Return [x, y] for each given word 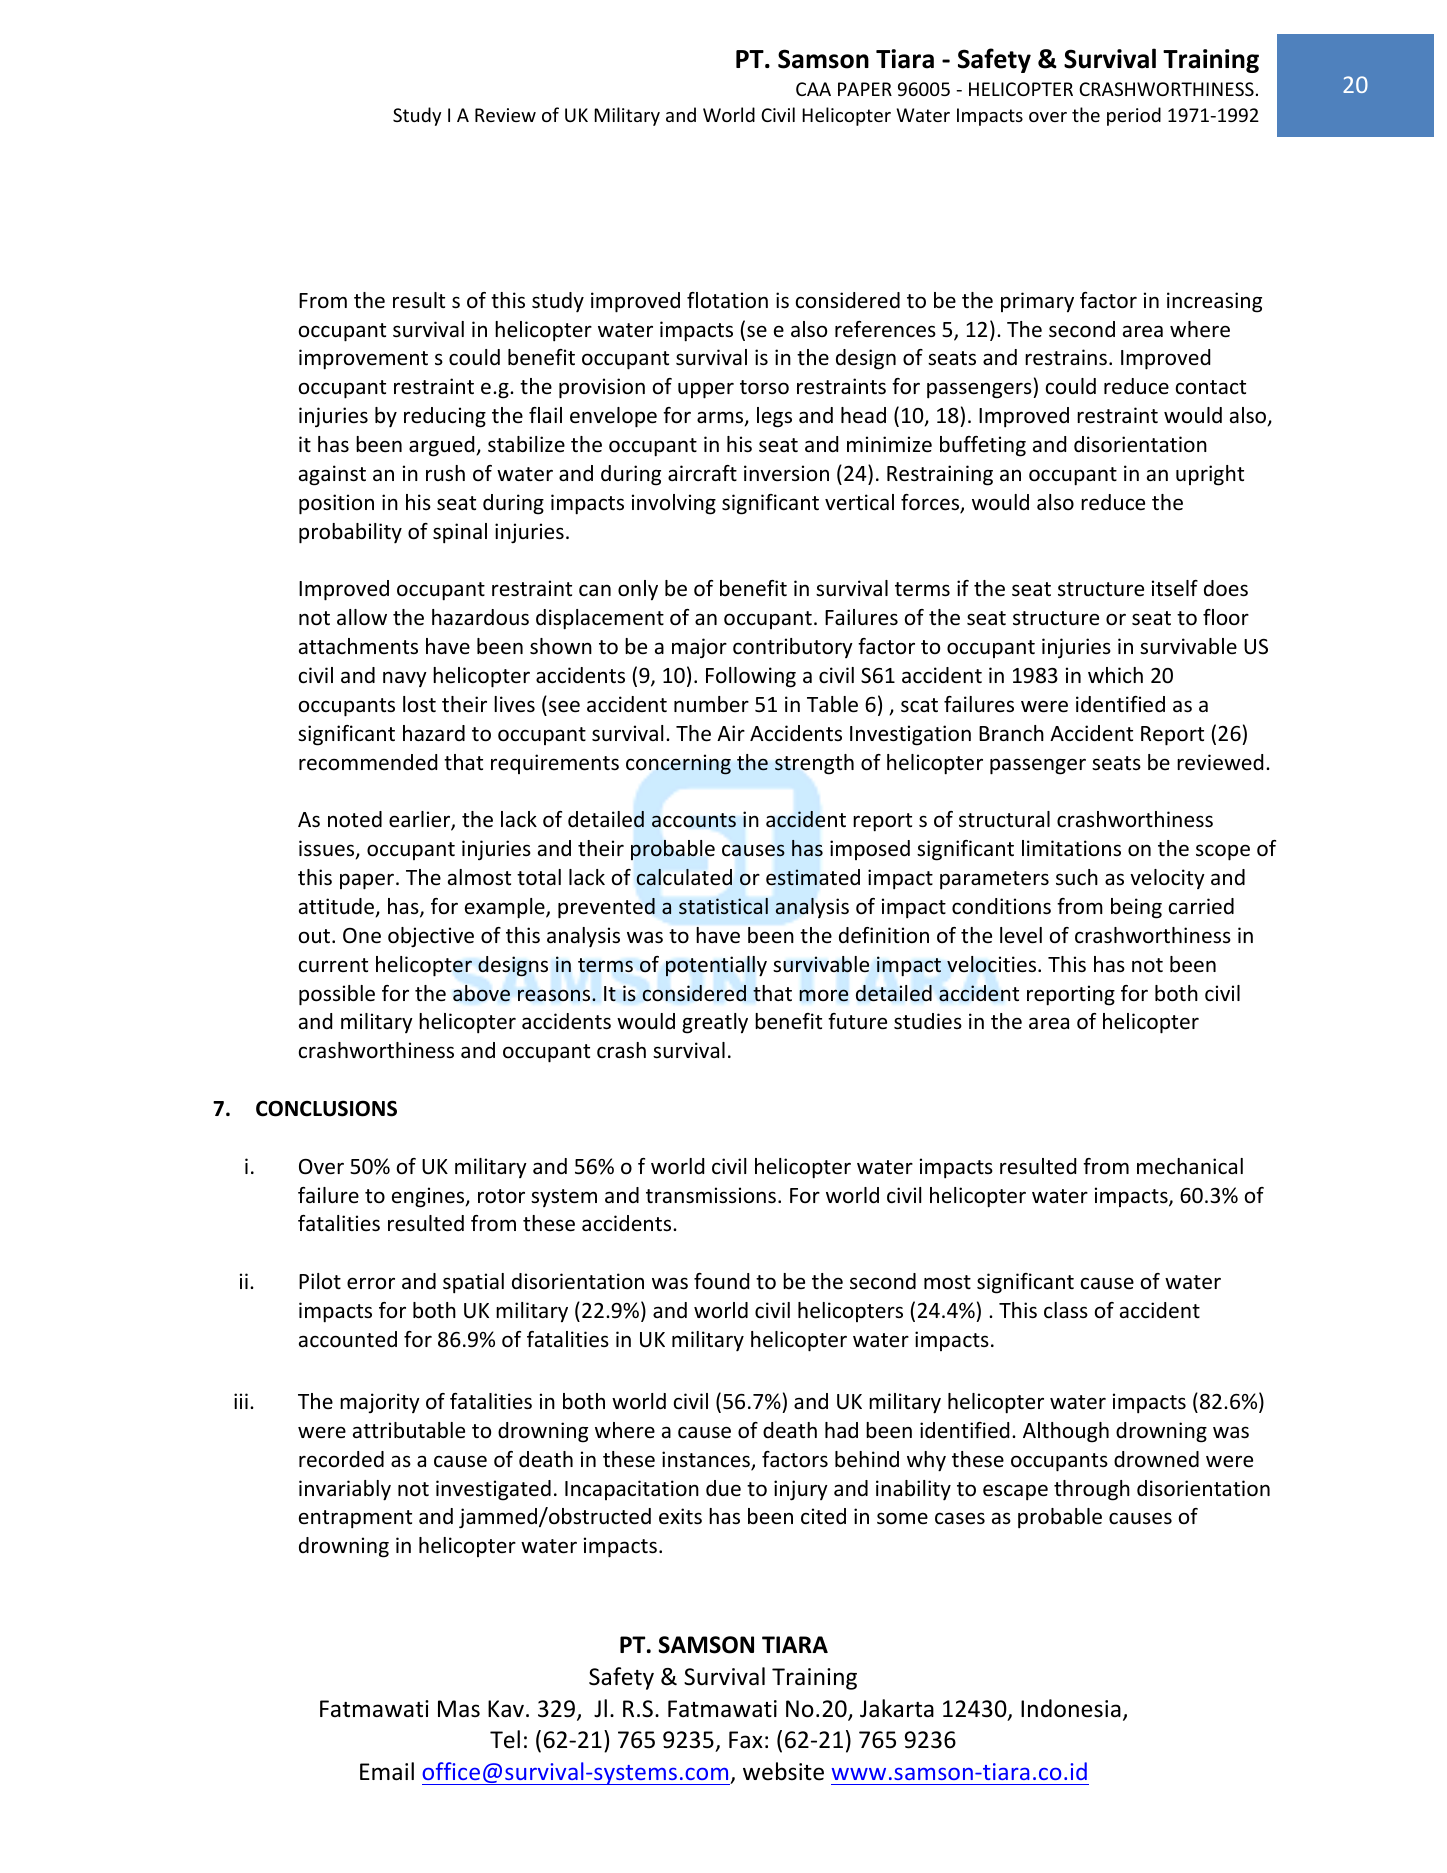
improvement [363, 359]
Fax [746, 1740]
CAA [813, 89]
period [1134, 116]
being [1136, 908]
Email [387, 1771]
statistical [723, 906]
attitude [338, 907]
